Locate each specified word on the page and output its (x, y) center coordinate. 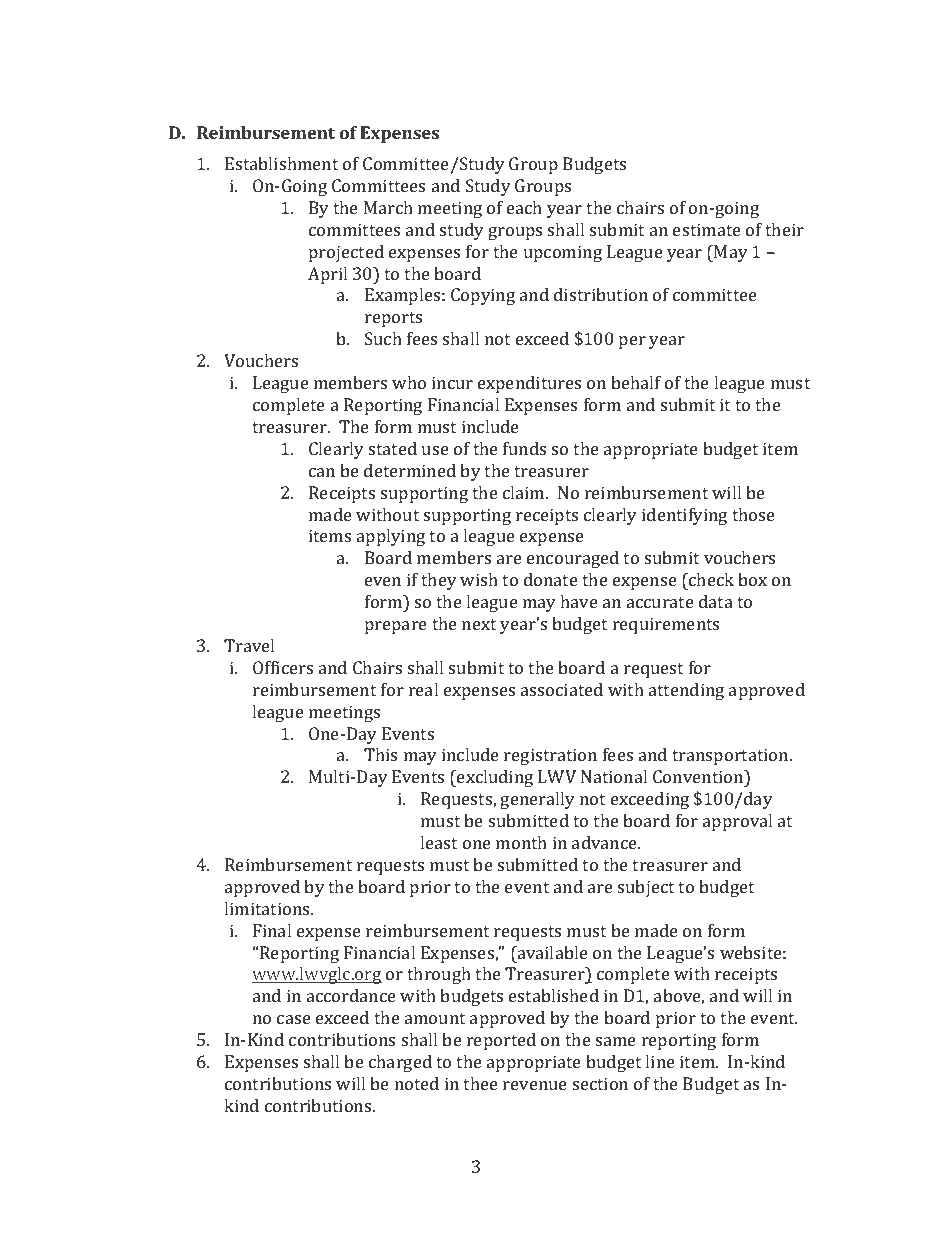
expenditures (529, 384)
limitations (268, 908)
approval (737, 822)
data (716, 601)
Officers (283, 667)
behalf (636, 382)
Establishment (281, 163)
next (479, 624)
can (322, 472)
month (521, 842)
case (294, 1019)
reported (501, 1041)
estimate (707, 229)
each (524, 207)
